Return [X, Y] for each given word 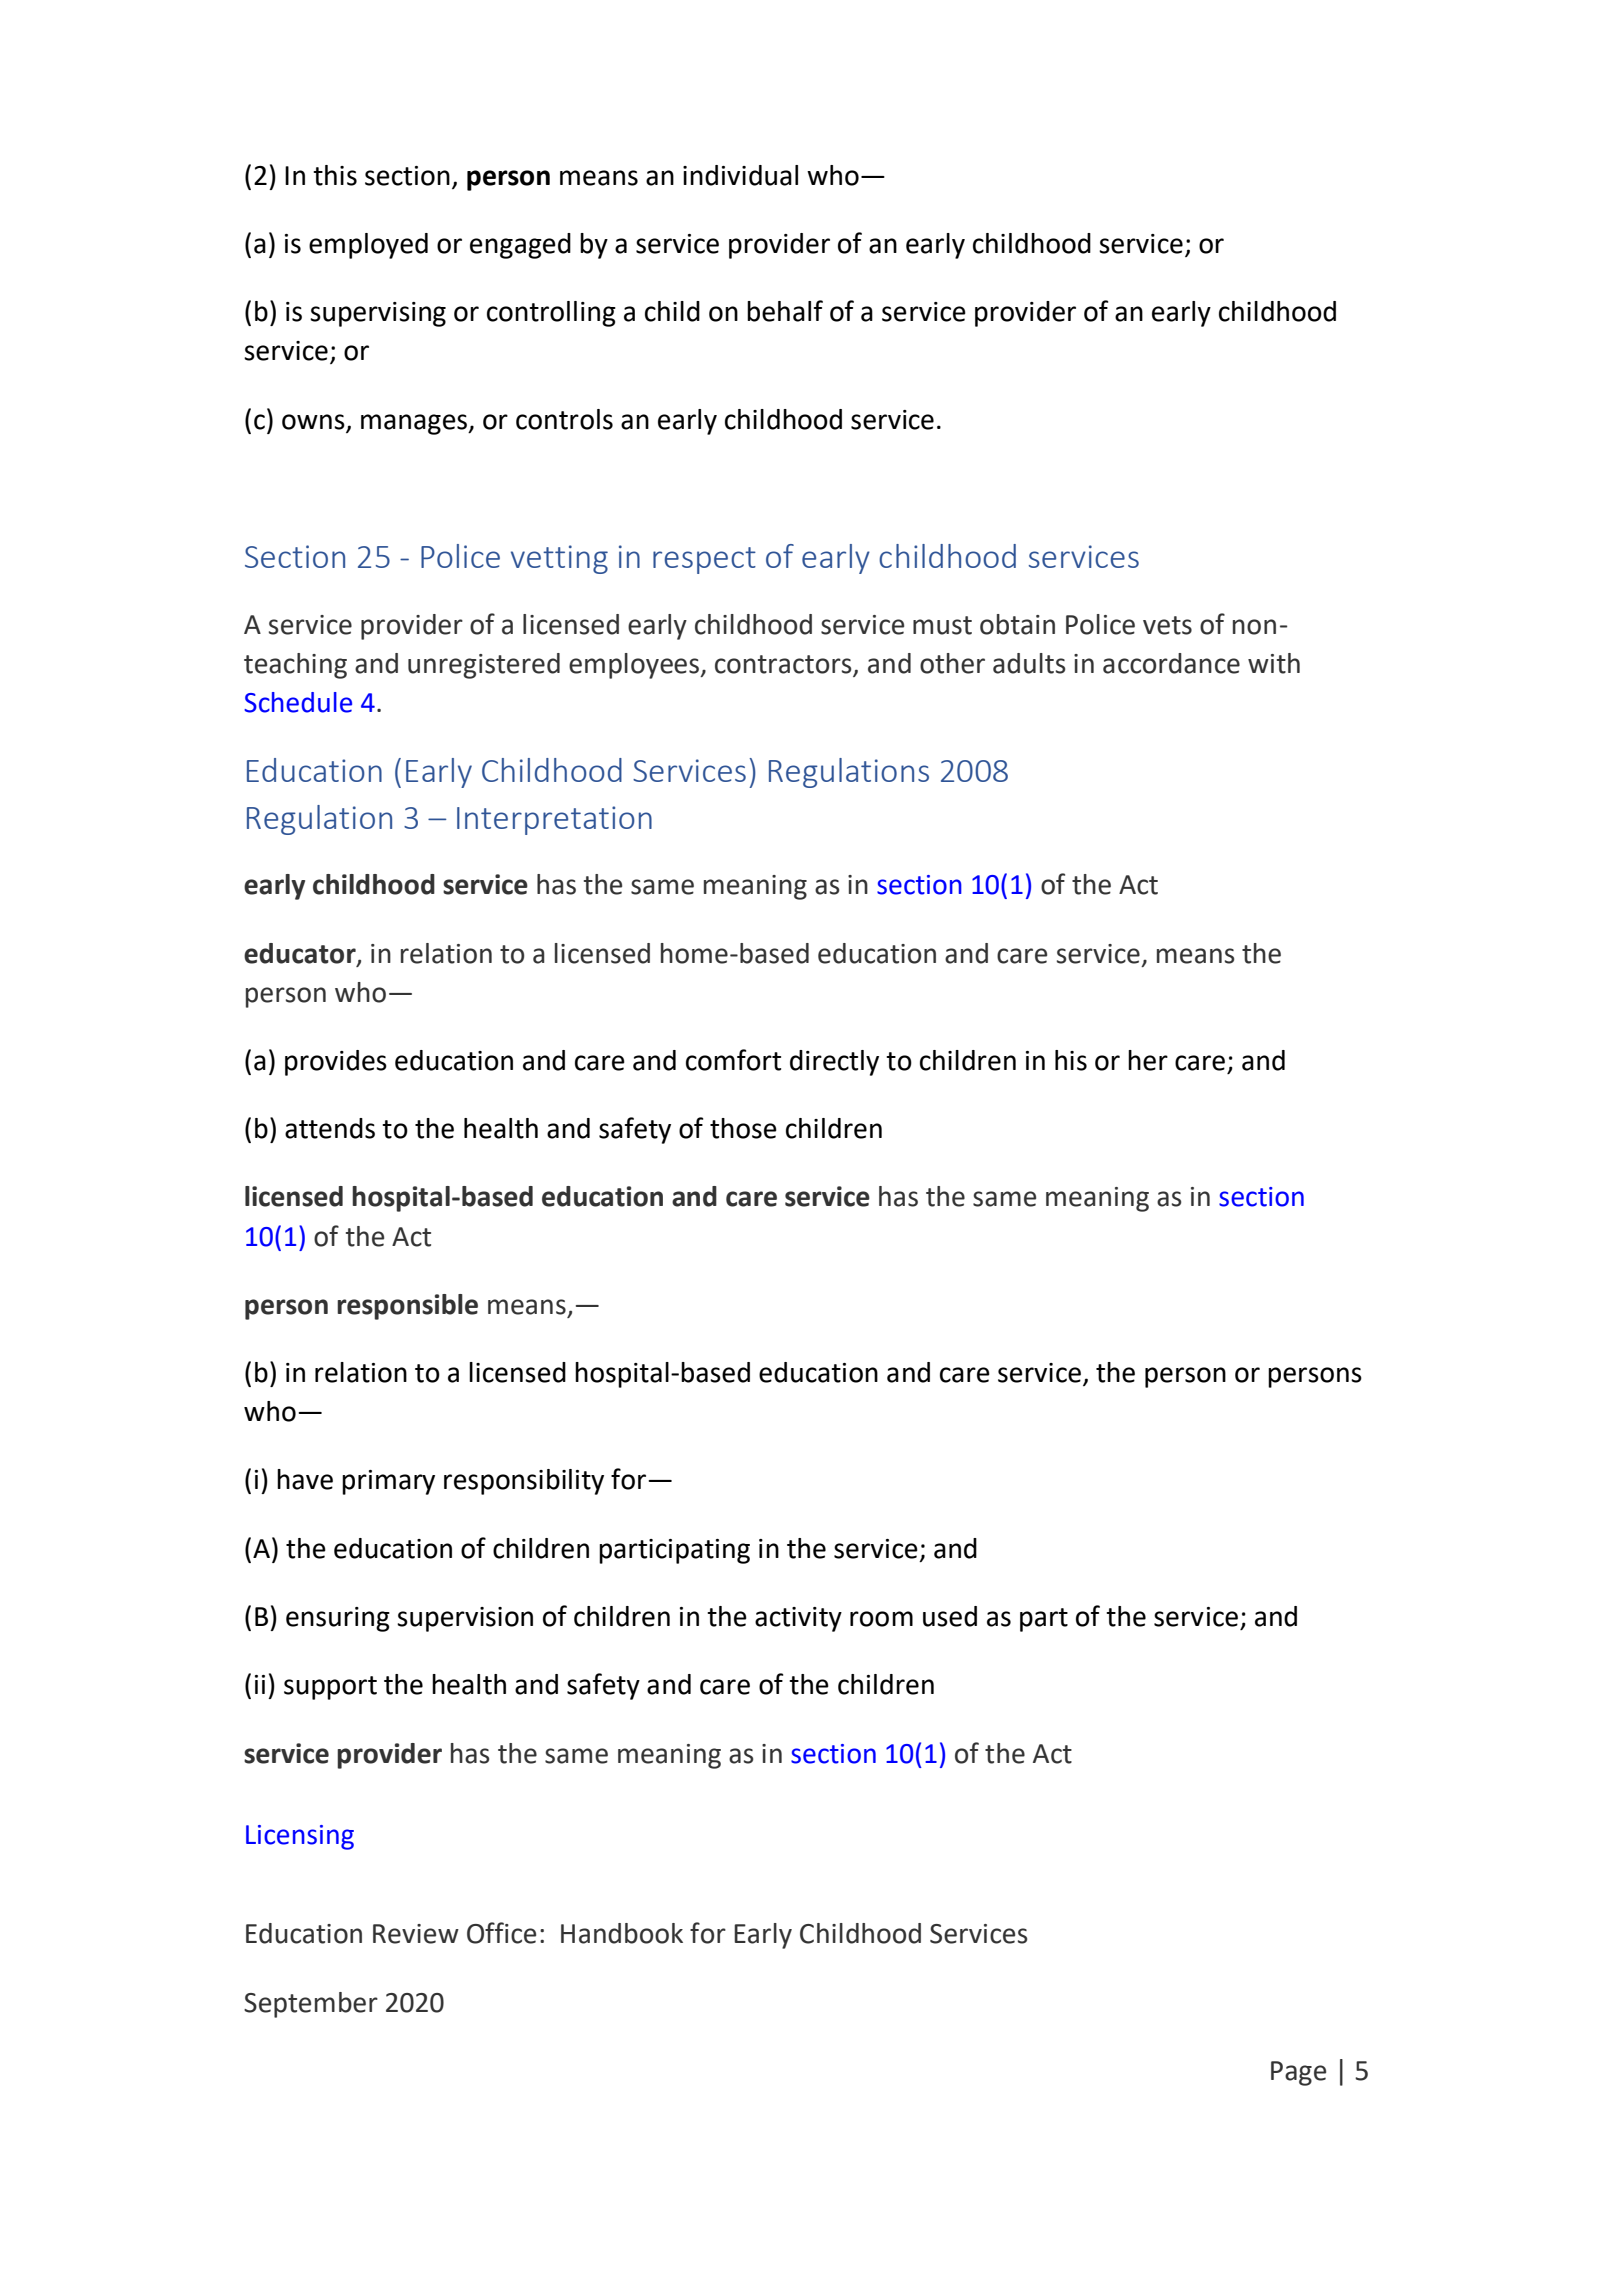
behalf [785, 311]
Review [416, 1934]
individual [740, 175]
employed [368, 246]
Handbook [622, 1933]
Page [1298, 2073]
